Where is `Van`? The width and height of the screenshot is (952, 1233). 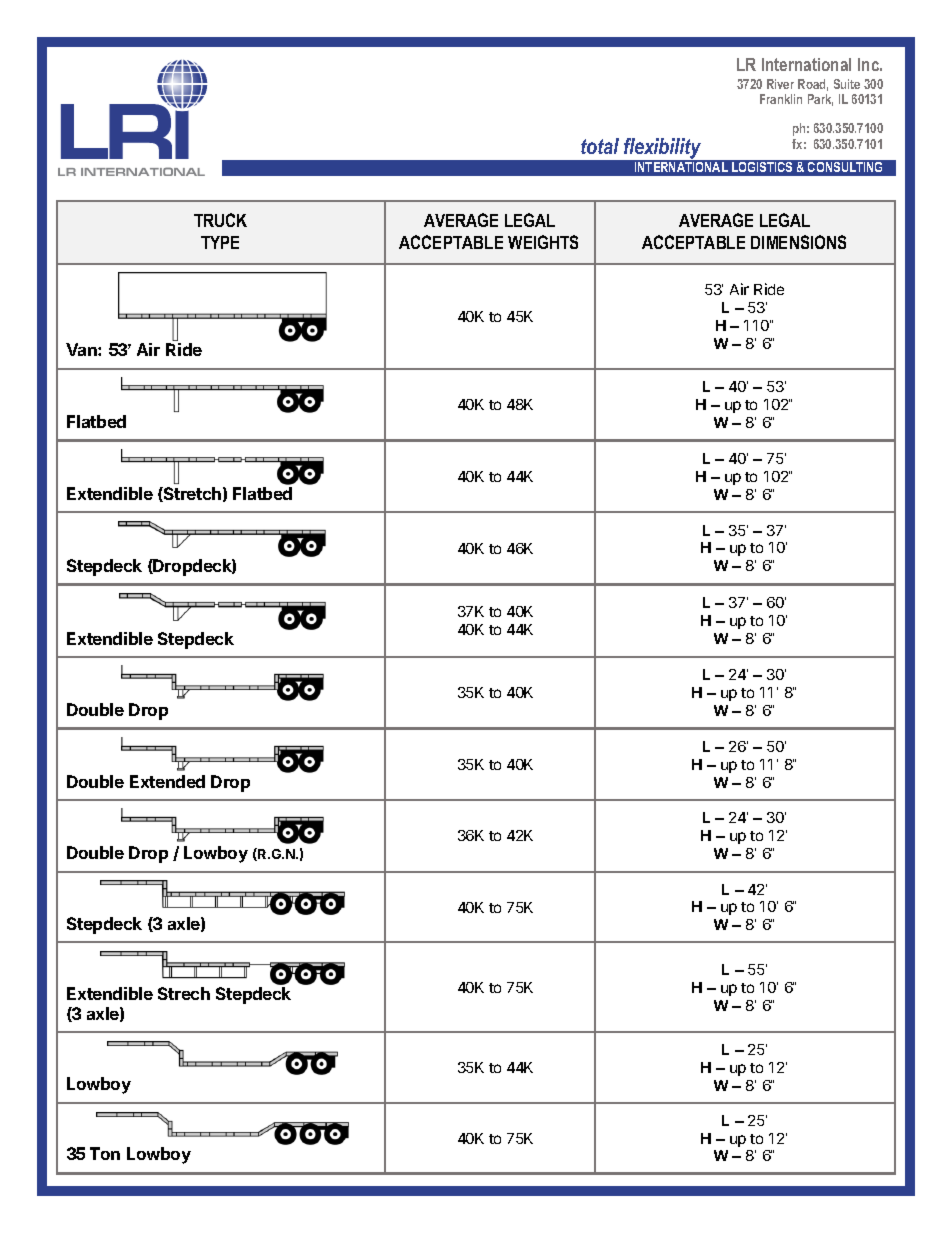 Van is located at coordinates (82, 349).
